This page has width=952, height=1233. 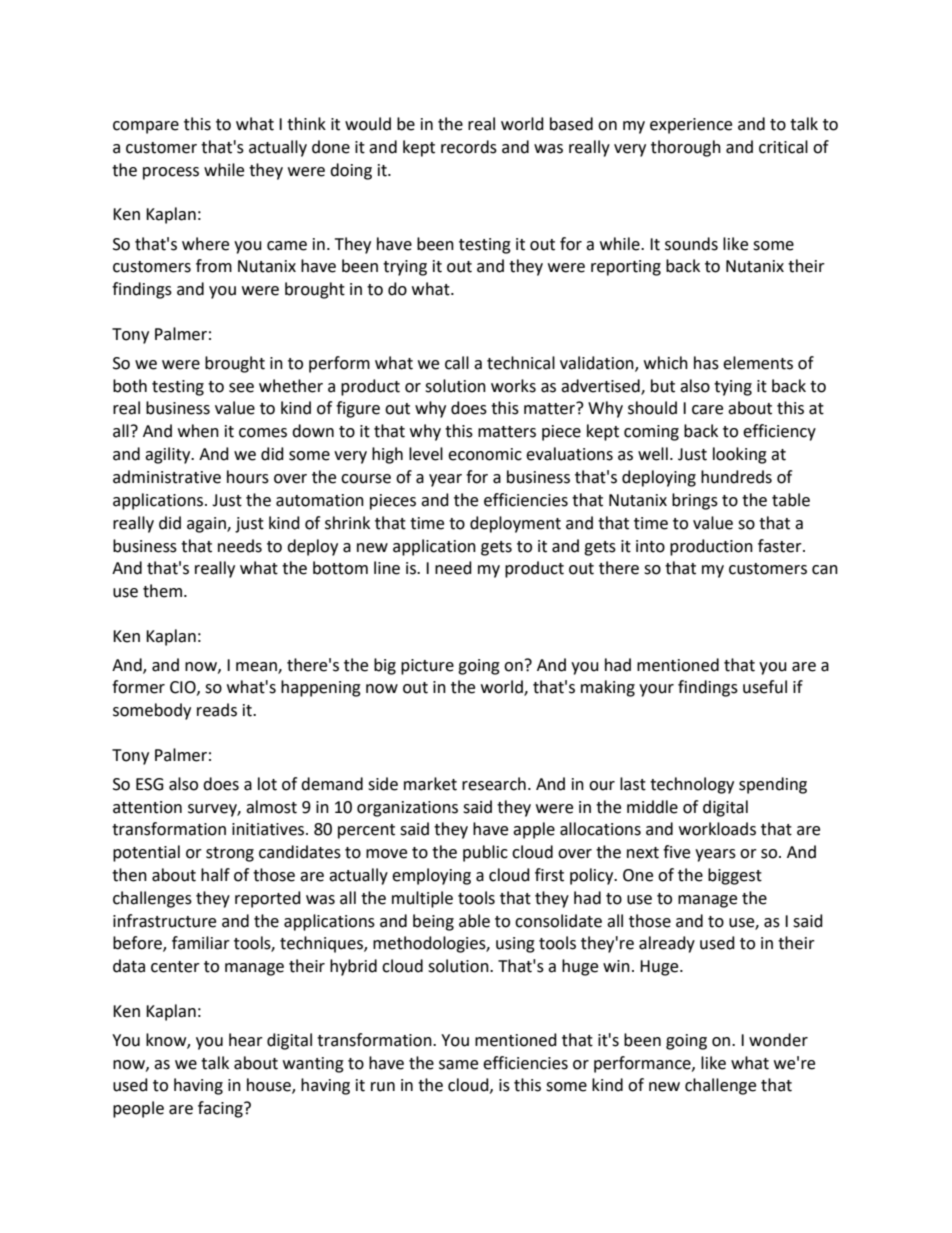 I want to click on technology, so click(x=692, y=785).
